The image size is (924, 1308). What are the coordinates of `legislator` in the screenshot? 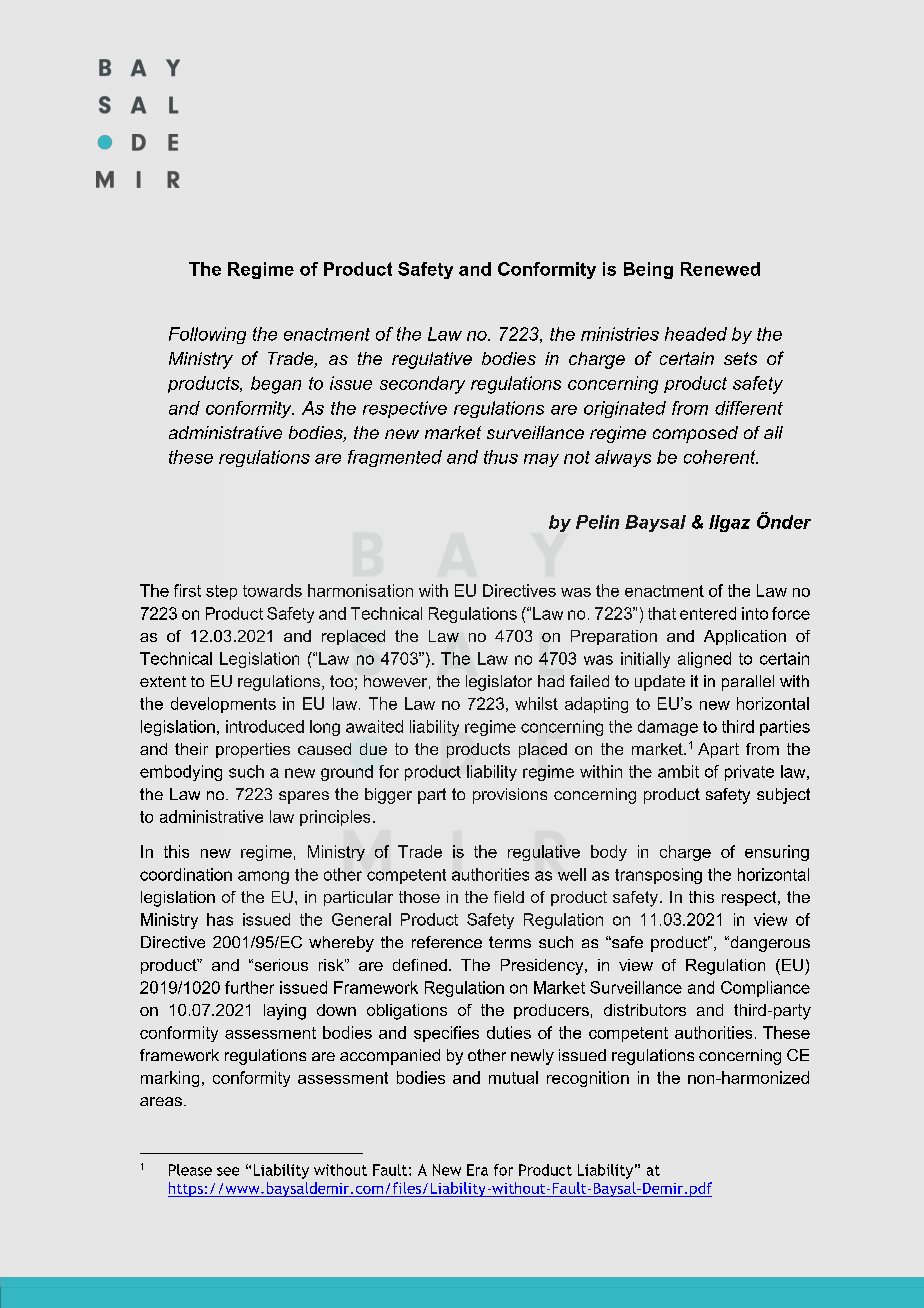 It's located at (499, 683).
